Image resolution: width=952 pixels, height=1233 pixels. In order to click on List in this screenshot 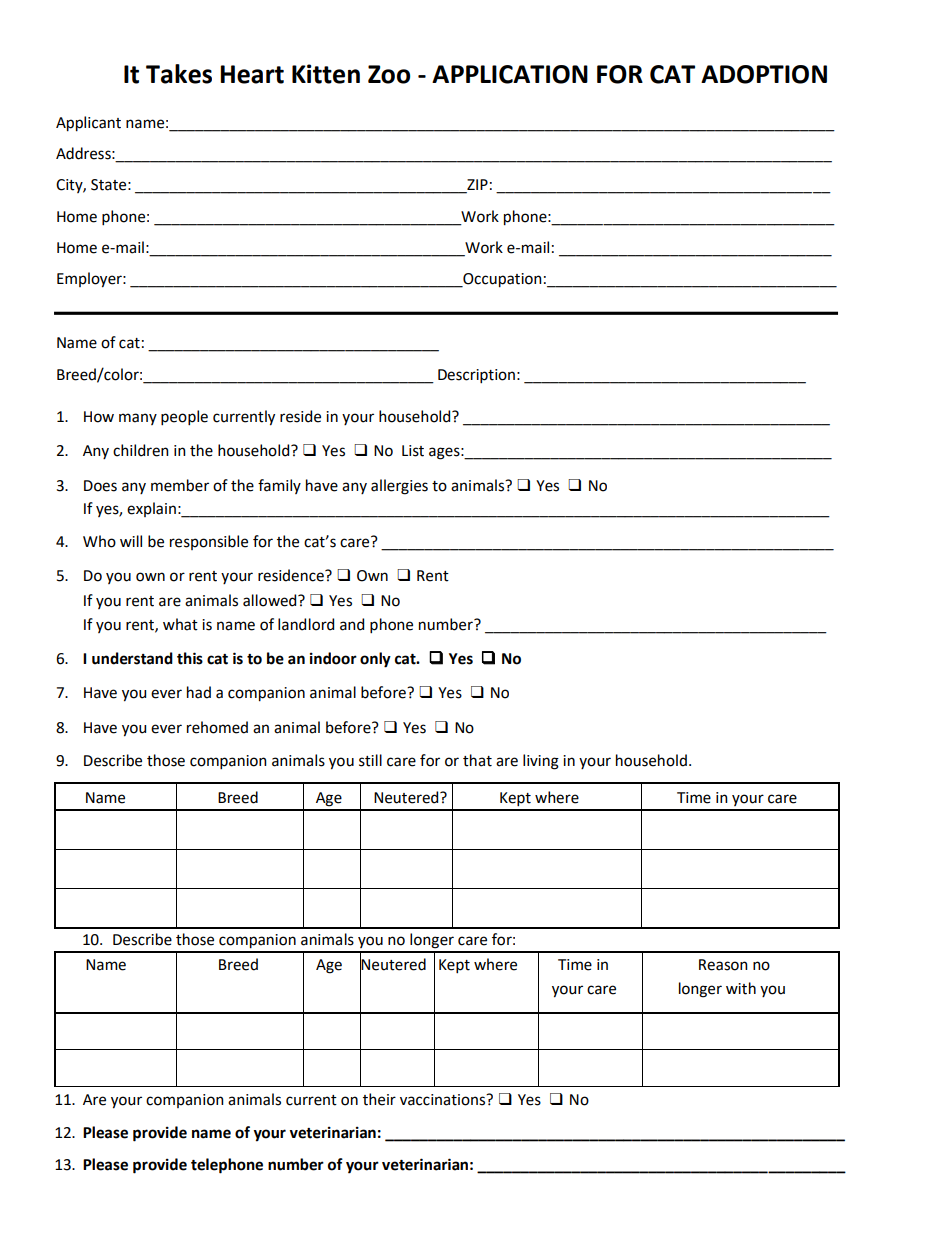, I will do `click(413, 451)`.
